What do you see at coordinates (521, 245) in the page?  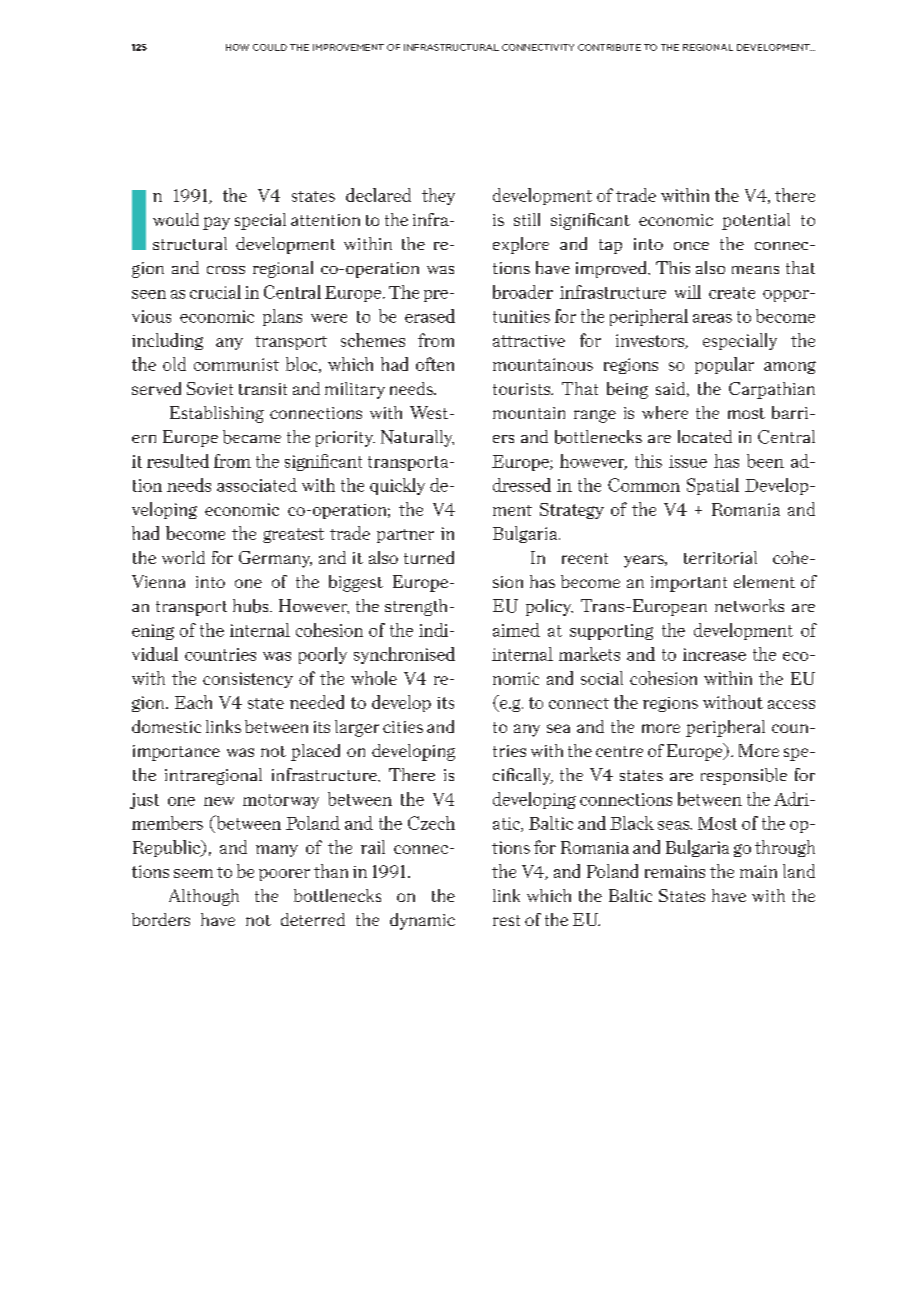 I see `explore` at bounding box center [521, 245].
